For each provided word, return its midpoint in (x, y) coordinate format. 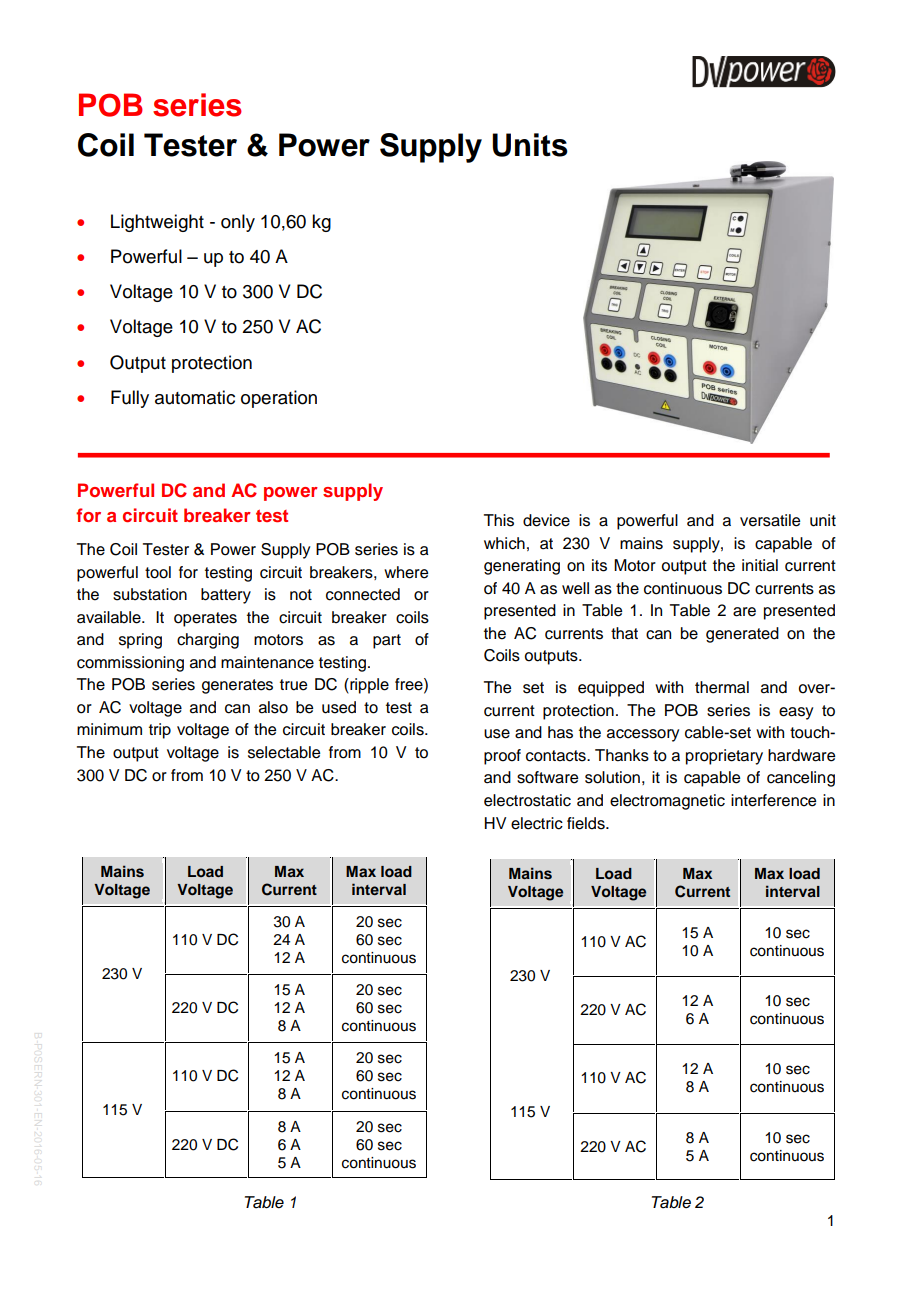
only (238, 223)
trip (160, 731)
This (499, 520)
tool (158, 572)
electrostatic (527, 800)
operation (279, 399)
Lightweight (157, 223)
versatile (770, 520)
